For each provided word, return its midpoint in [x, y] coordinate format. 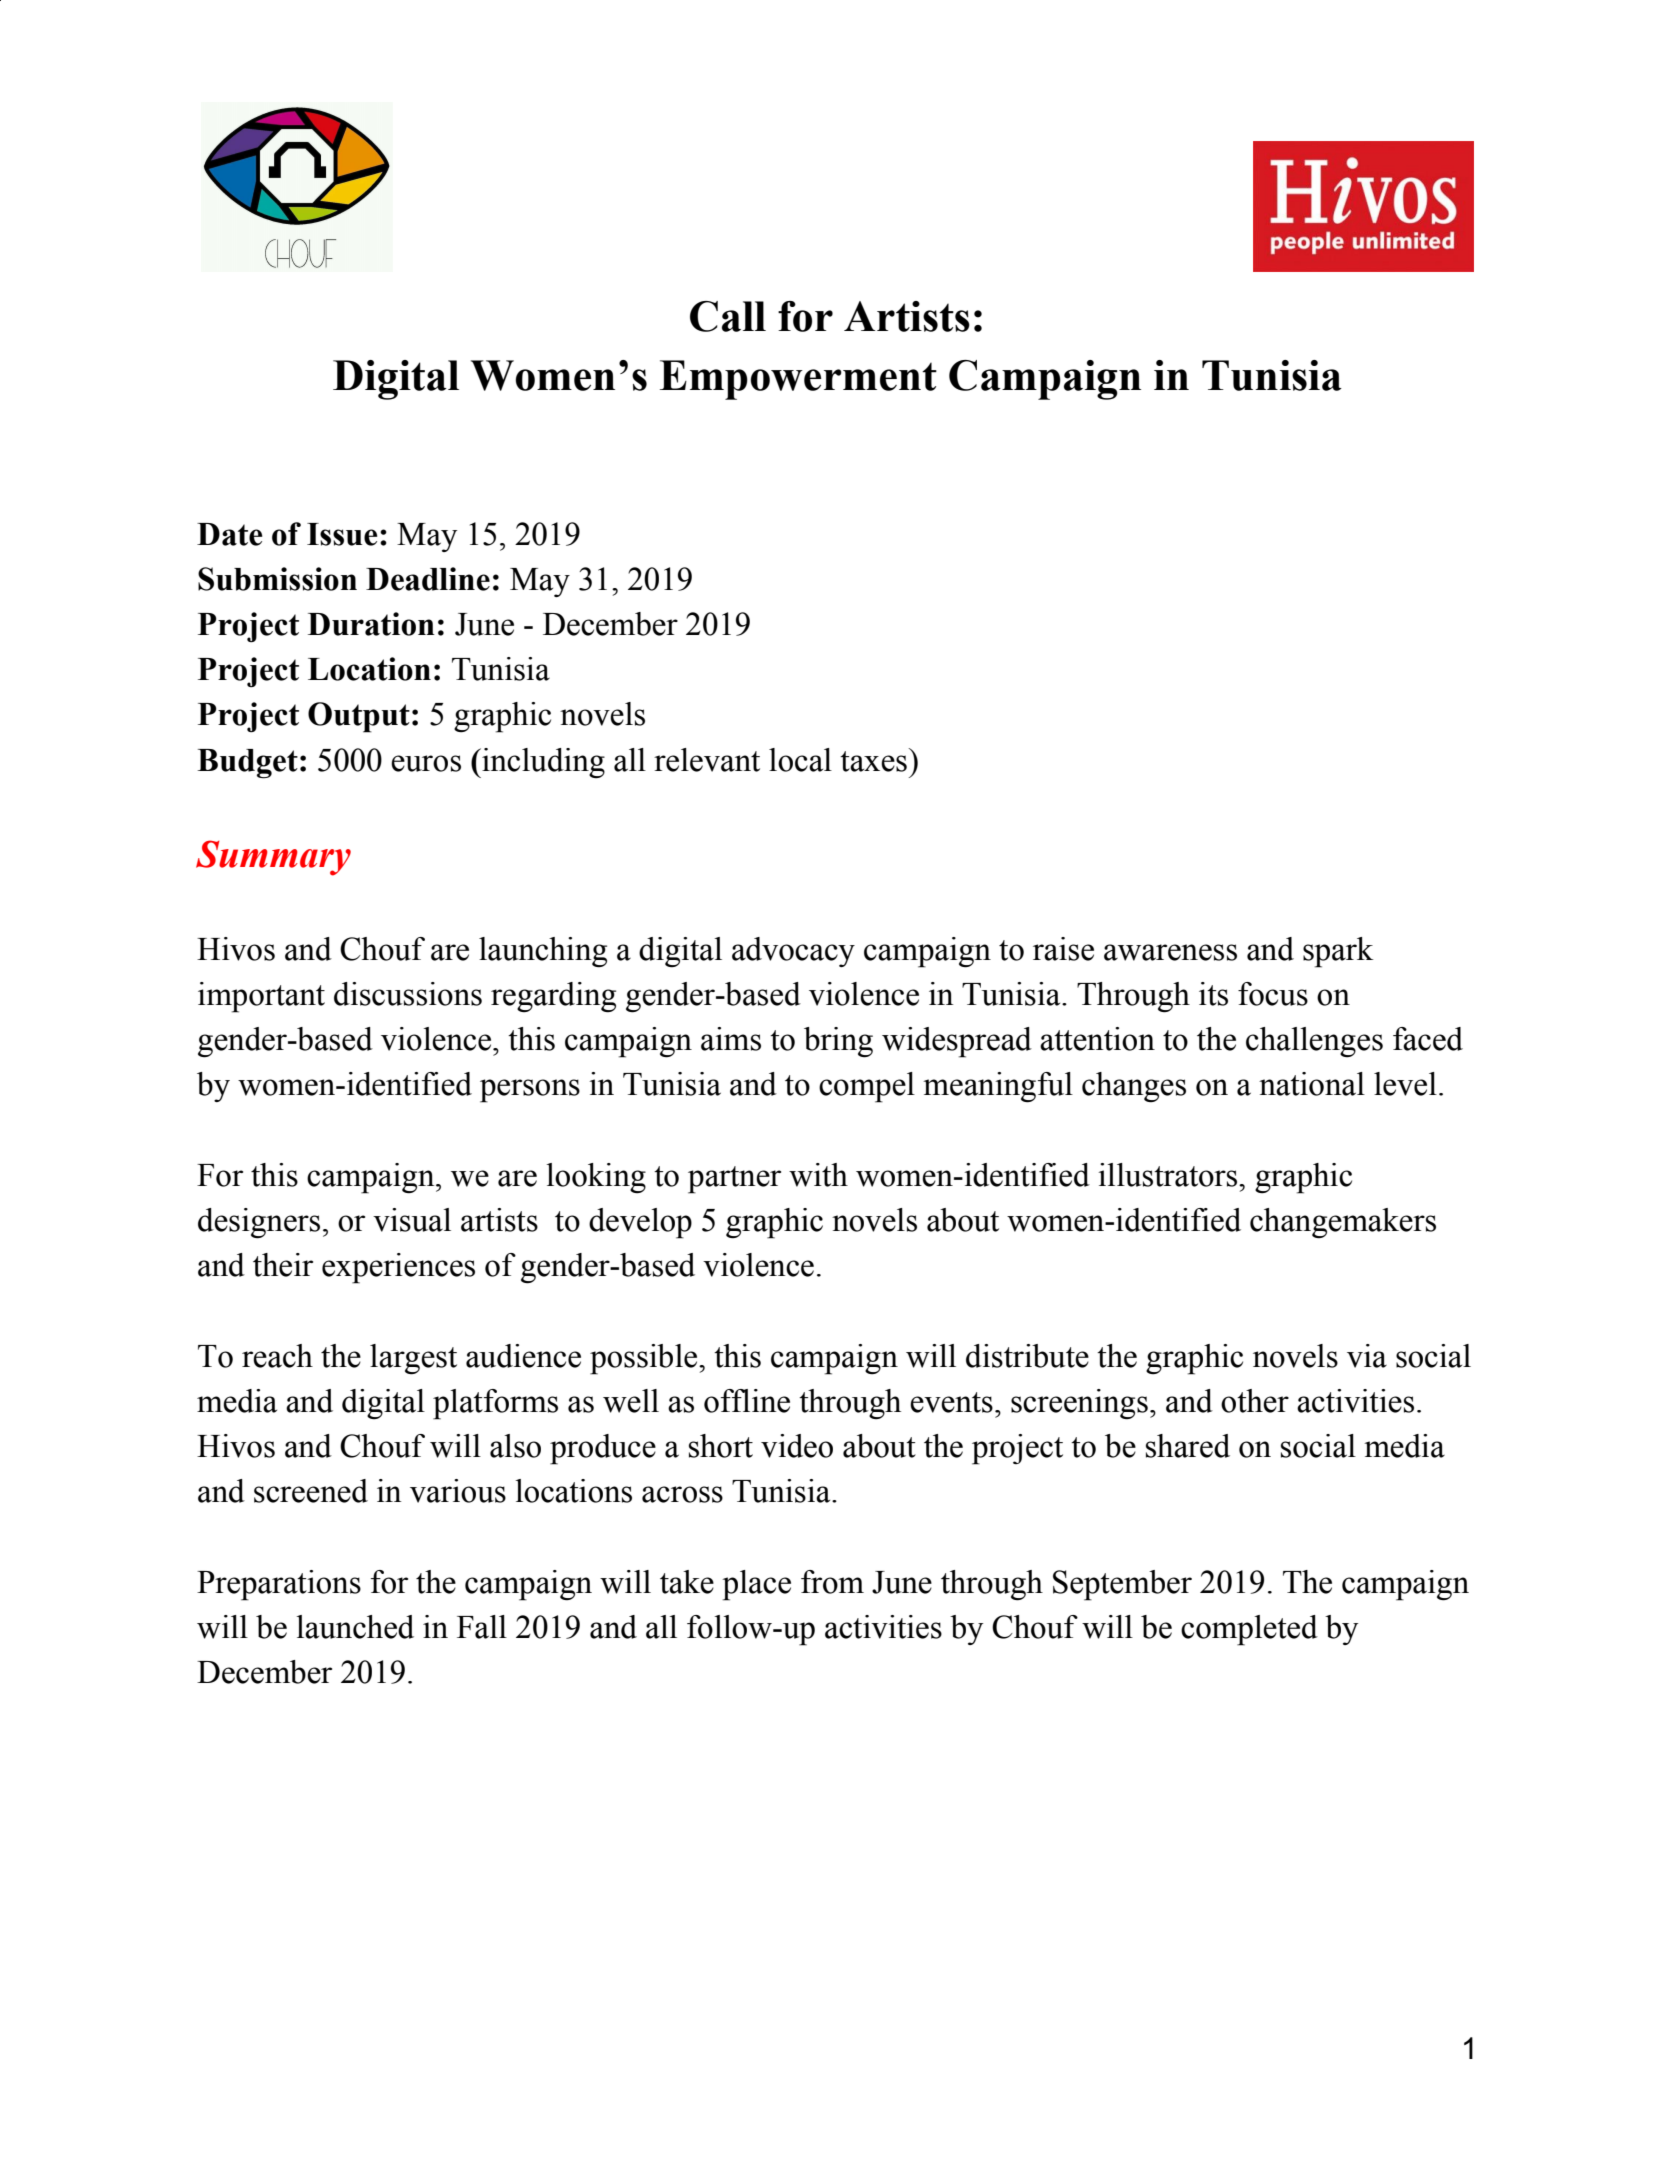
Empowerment [798, 380]
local [800, 760]
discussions [408, 994]
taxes [873, 761]
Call [728, 316]
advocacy [793, 952]
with [818, 1175]
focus [1273, 994]
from [832, 1582]
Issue [342, 534]
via [1367, 1356]
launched [355, 1627]
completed [1249, 1630]
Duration [371, 624]
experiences [398, 1268]
